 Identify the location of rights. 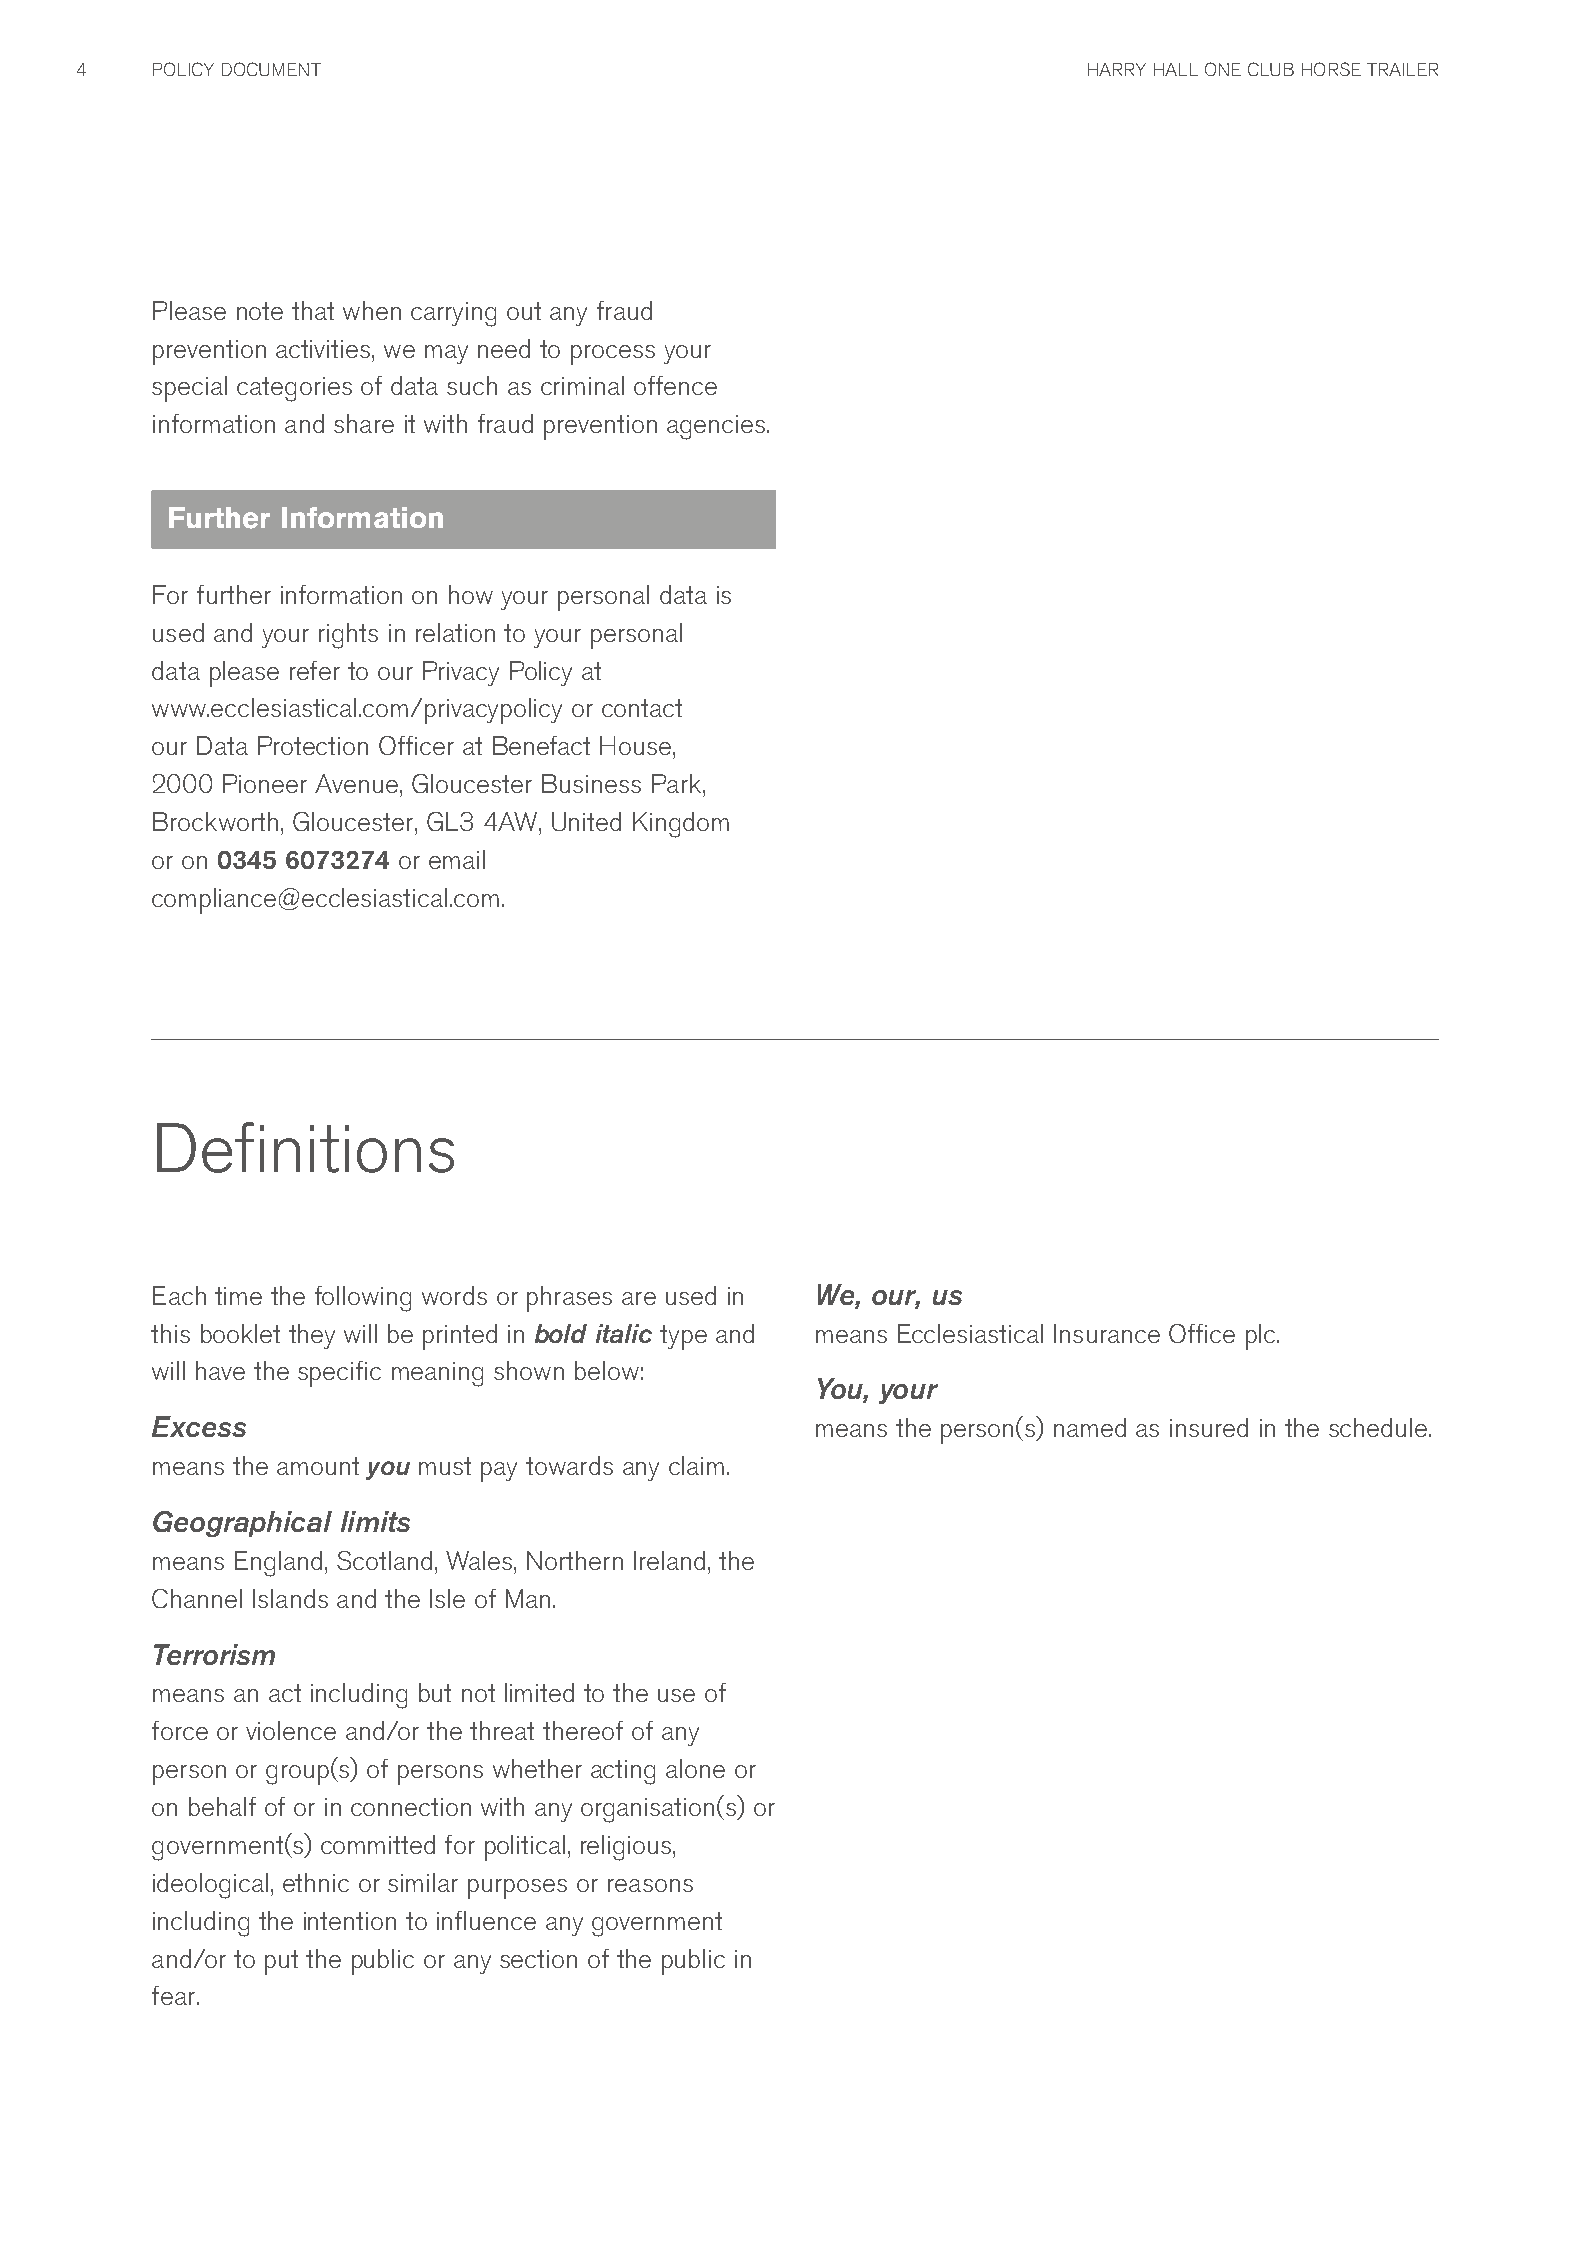
(348, 636).
